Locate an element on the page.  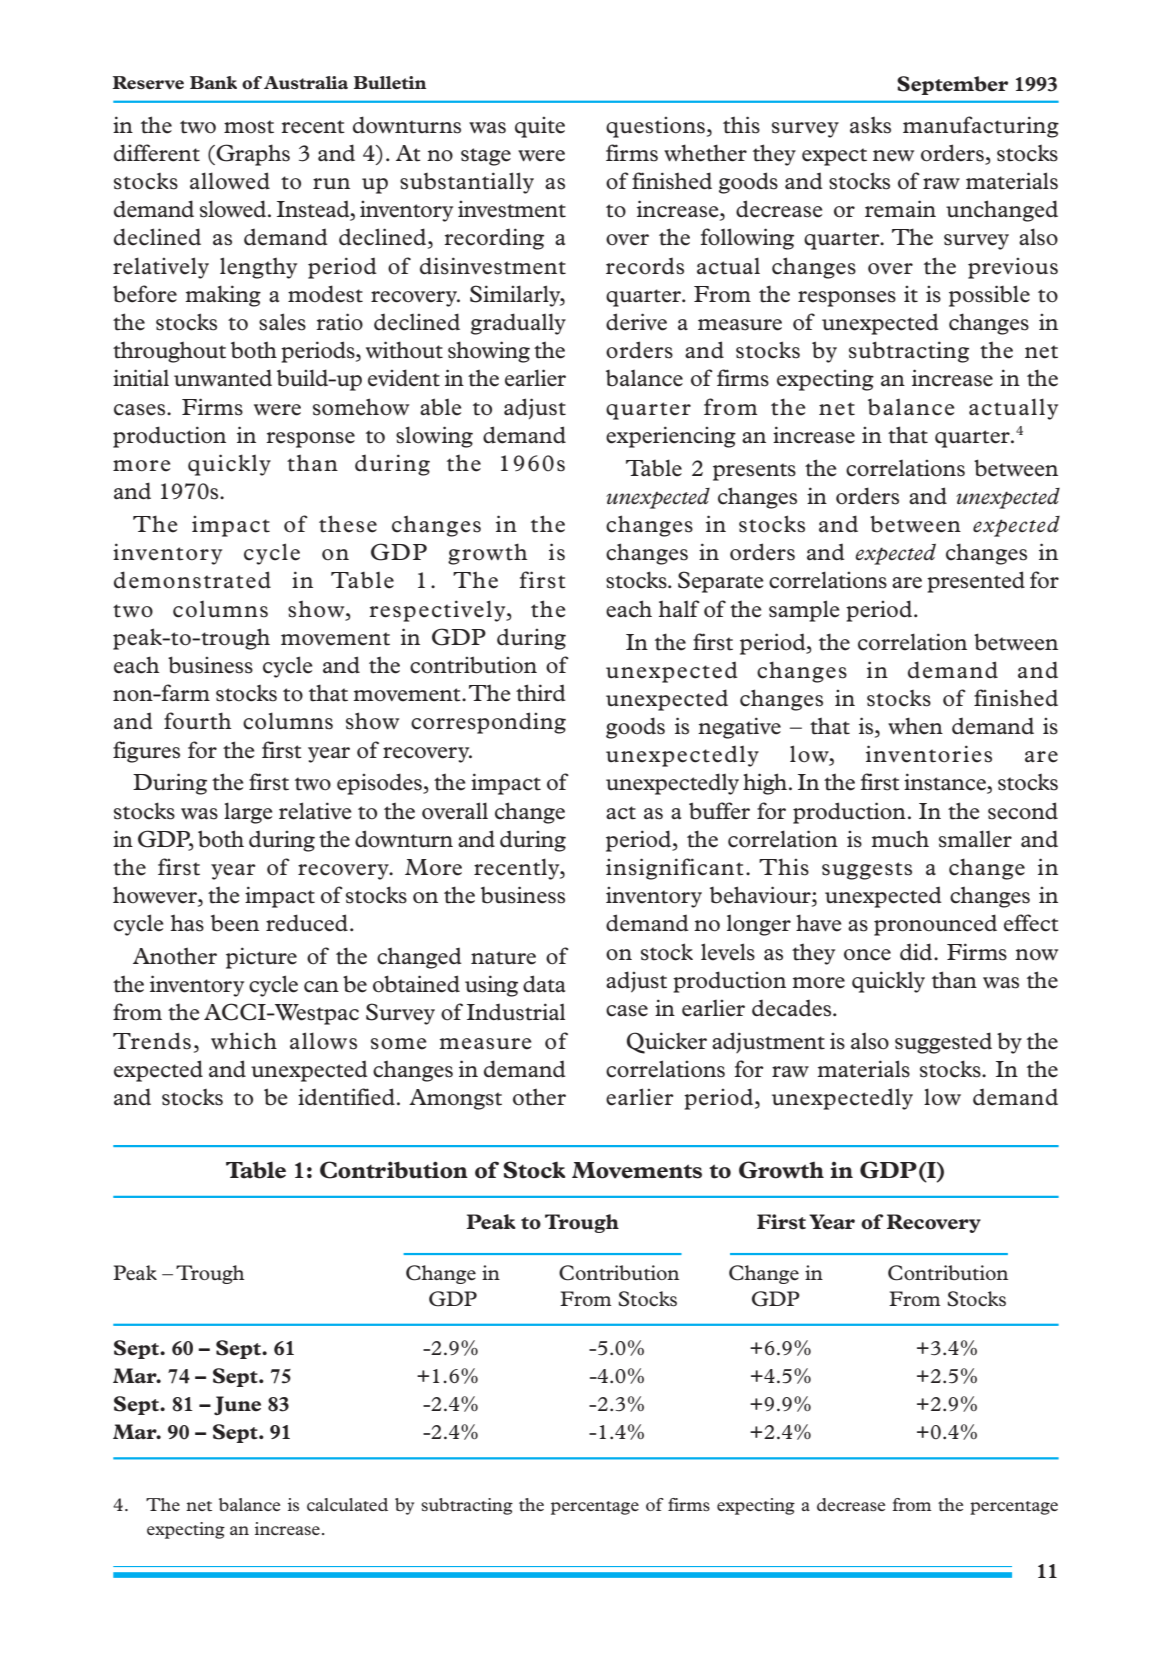
manufacturing is located at coordinates (981, 127).
